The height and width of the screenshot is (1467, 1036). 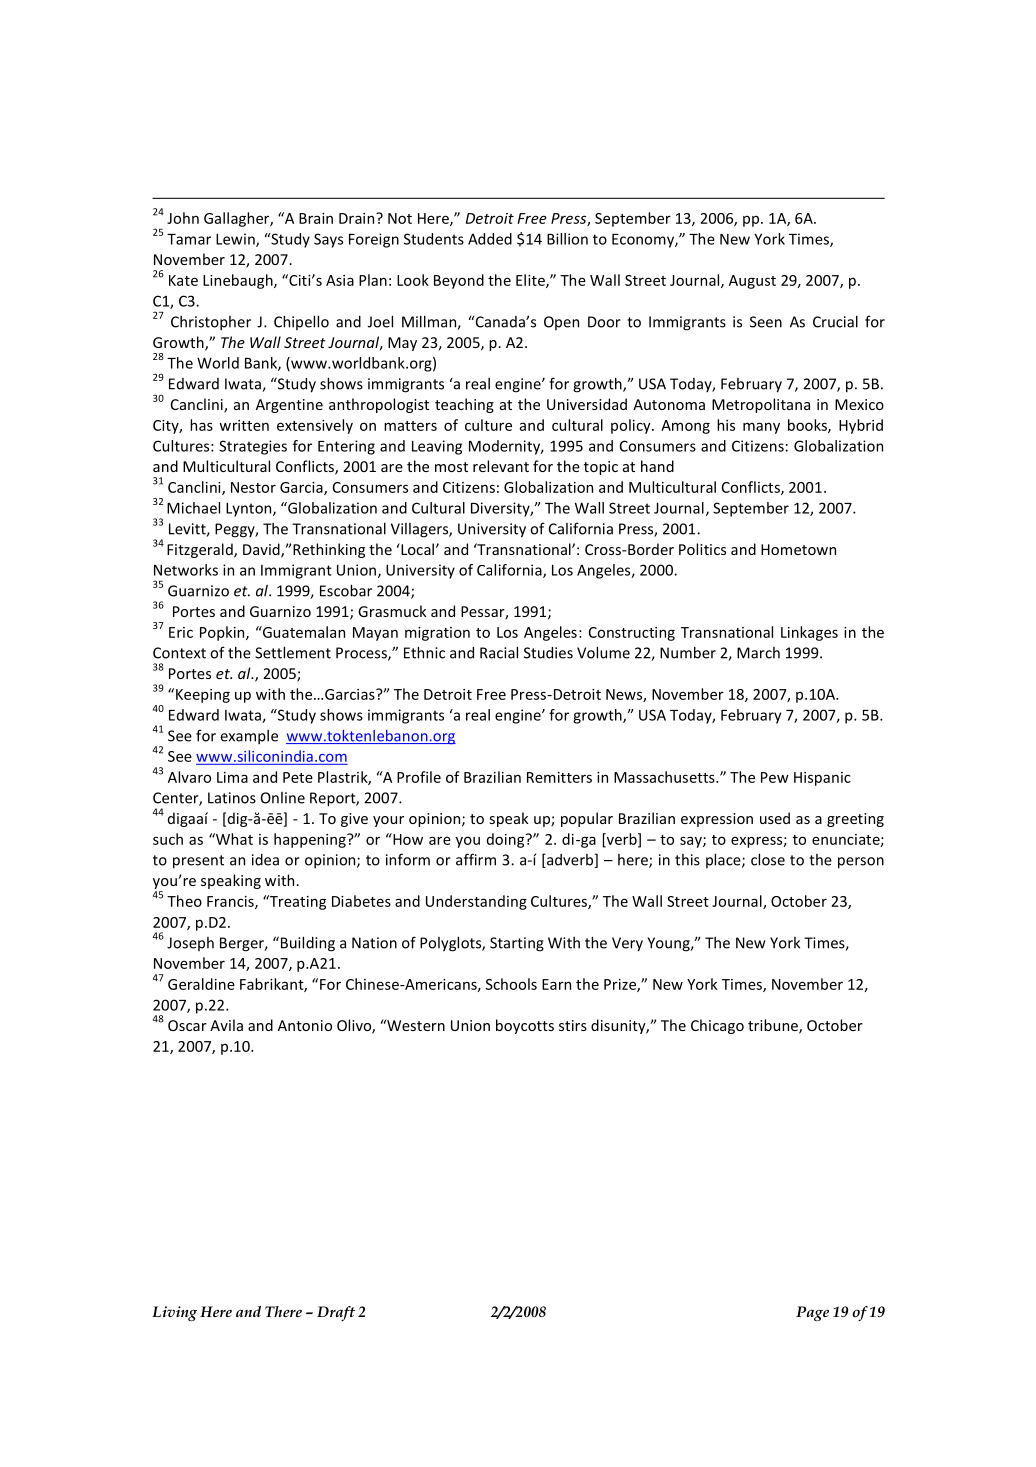 I want to click on Lima, so click(x=232, y=777).
